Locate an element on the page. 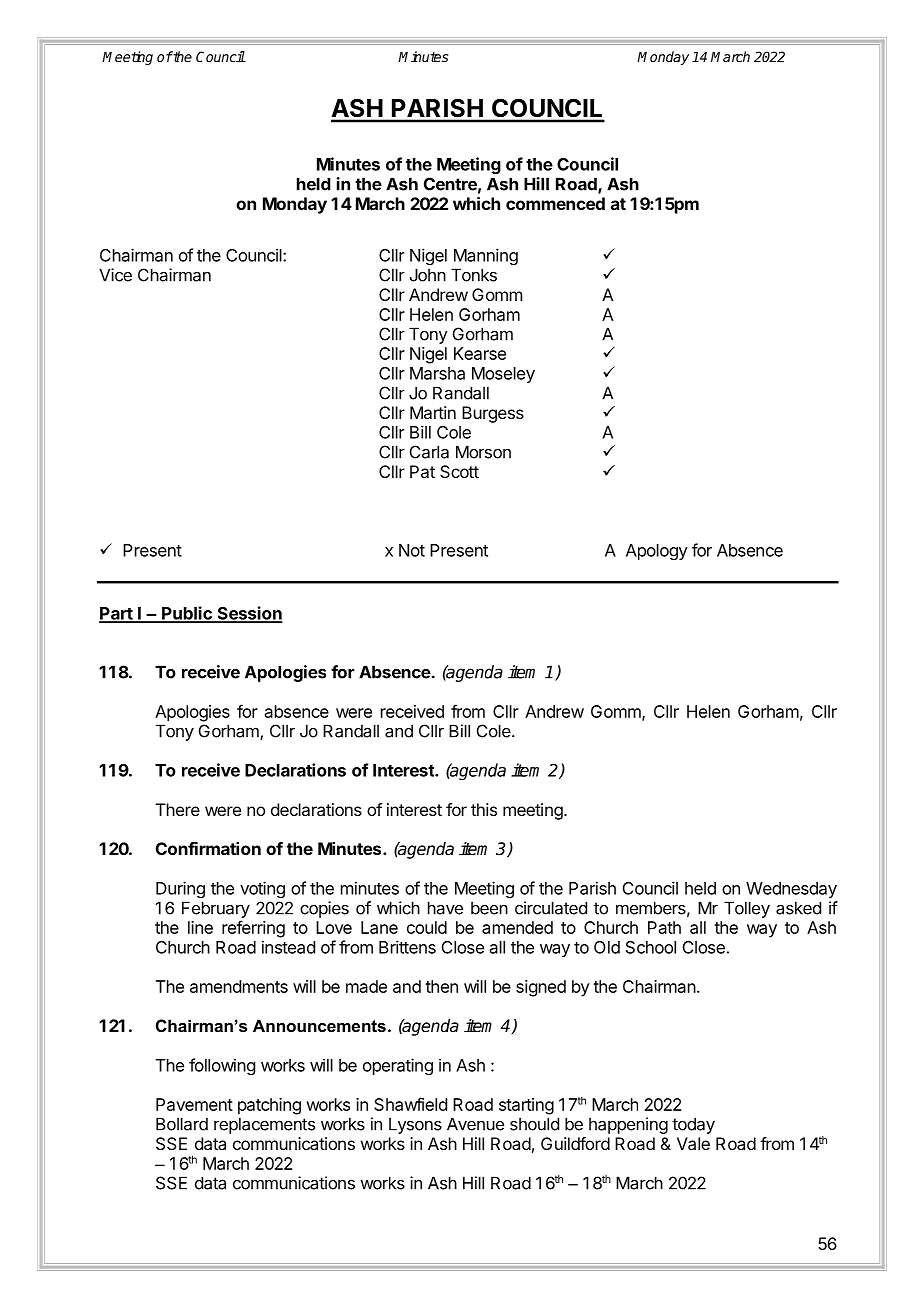 This document has height=1308, width=924. Apology is located at coordinates (657, 552).
